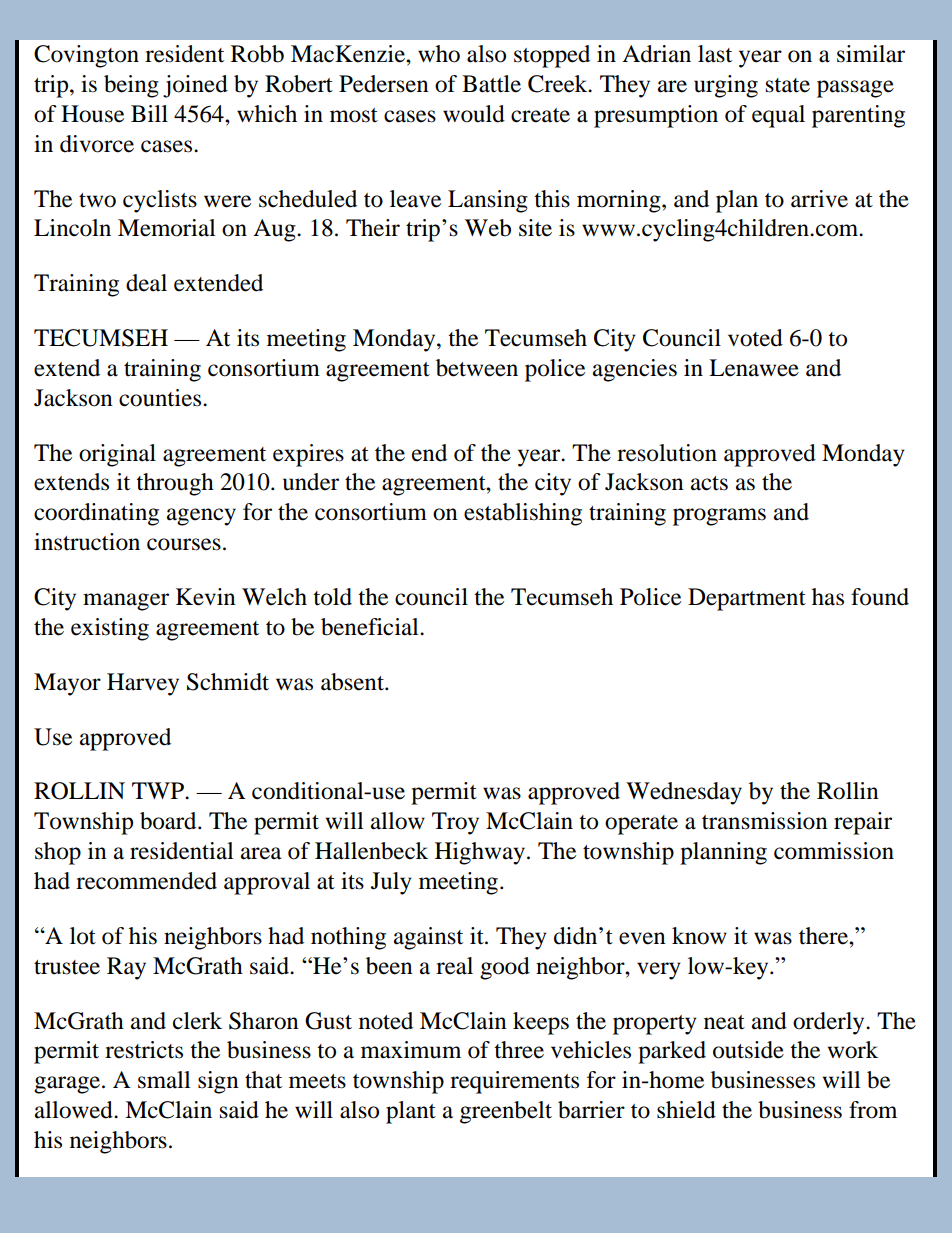 This screenshot has width=952, height=1233. I want to click on requirements, so click(514, 1082).
